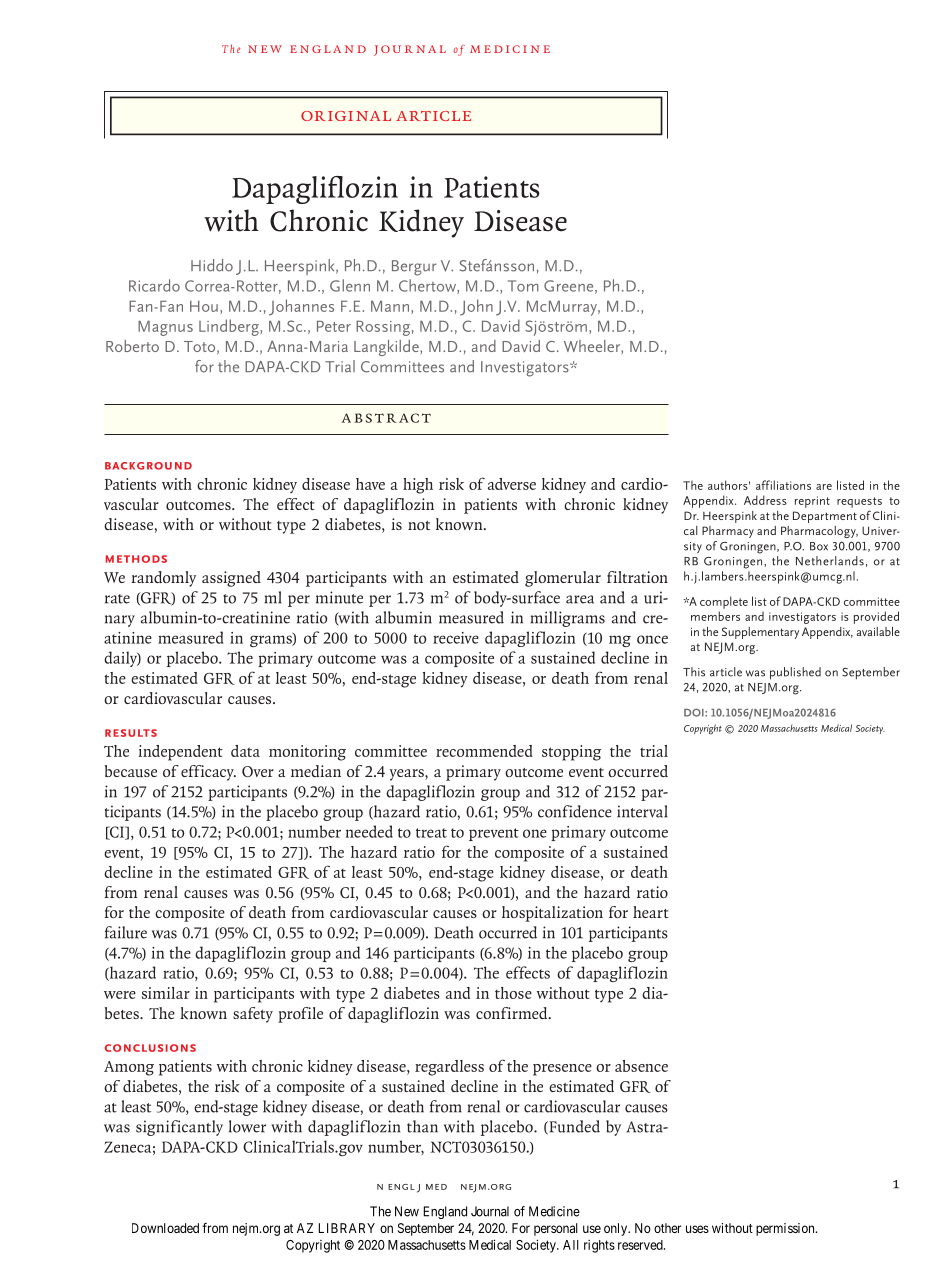 The width and height of the page is (952, 1270). I want to click on Tom, so click(523, 286).
